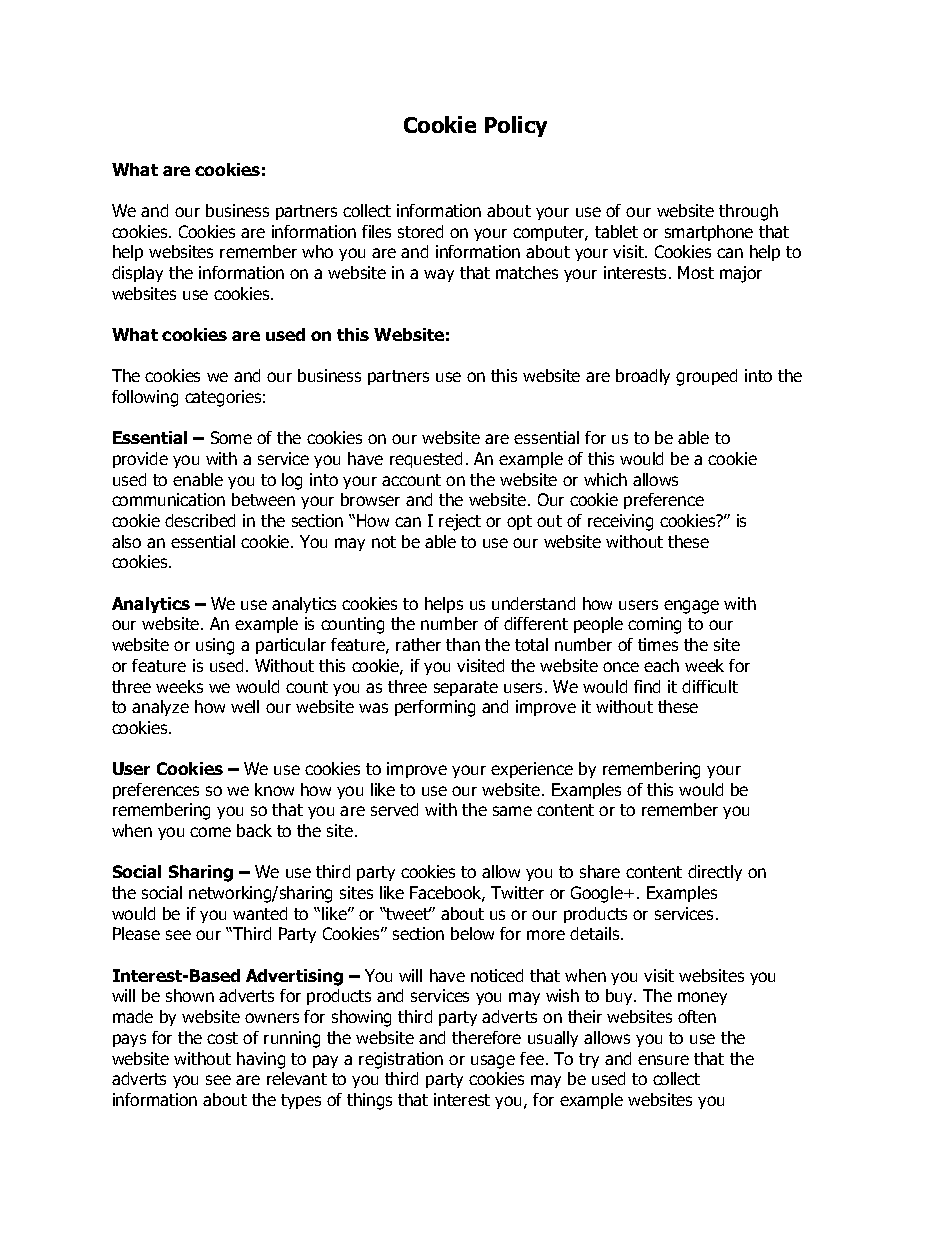 The width and height of the page is (952, 1233). What do you see at coordinates (222, 1038) in the page?
I see `cost` at bounding box center [222, 1038].
